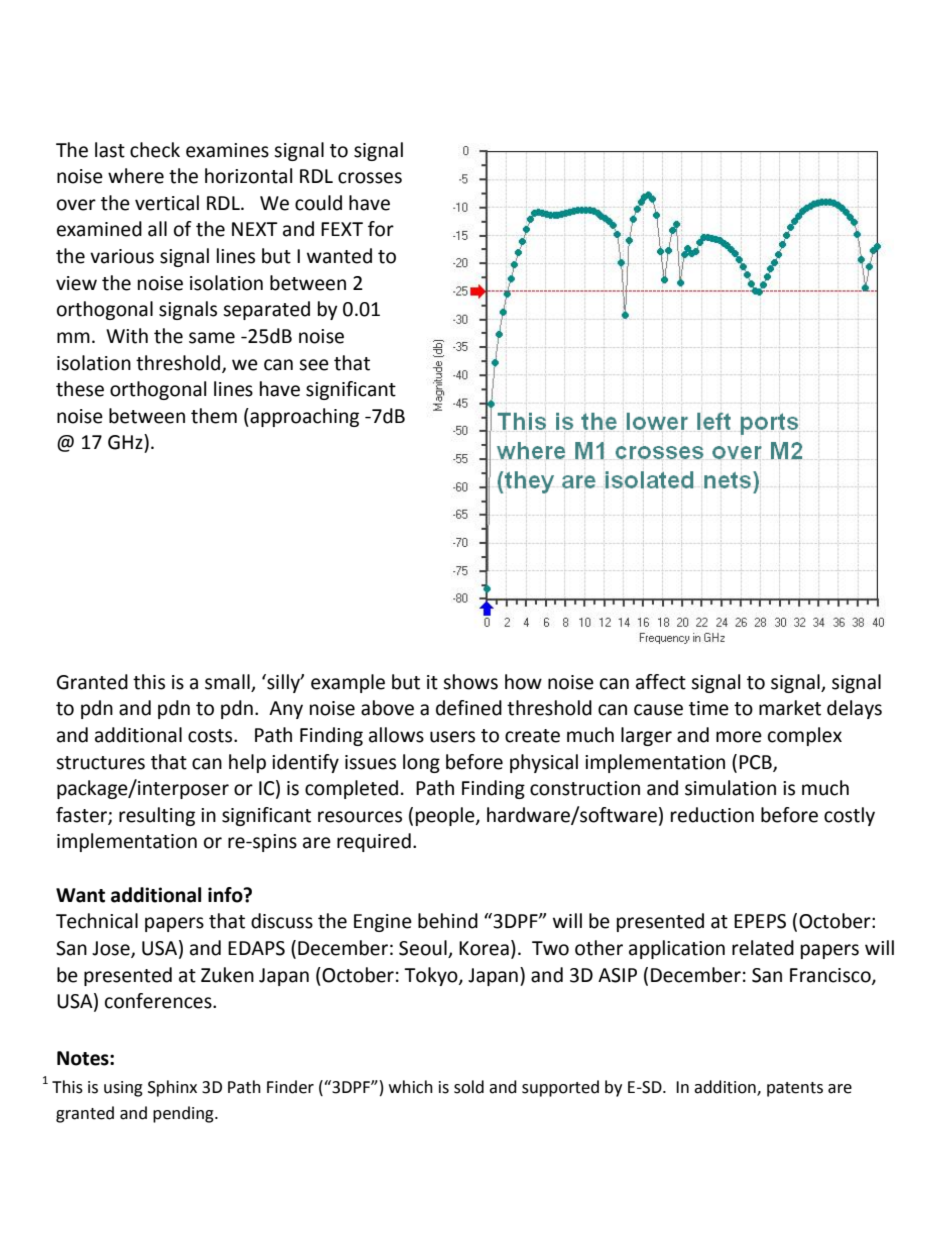 This page has height=1233, width=952. Describe the element at coordinates (136, 176) in the page. I see `where` at that location.
